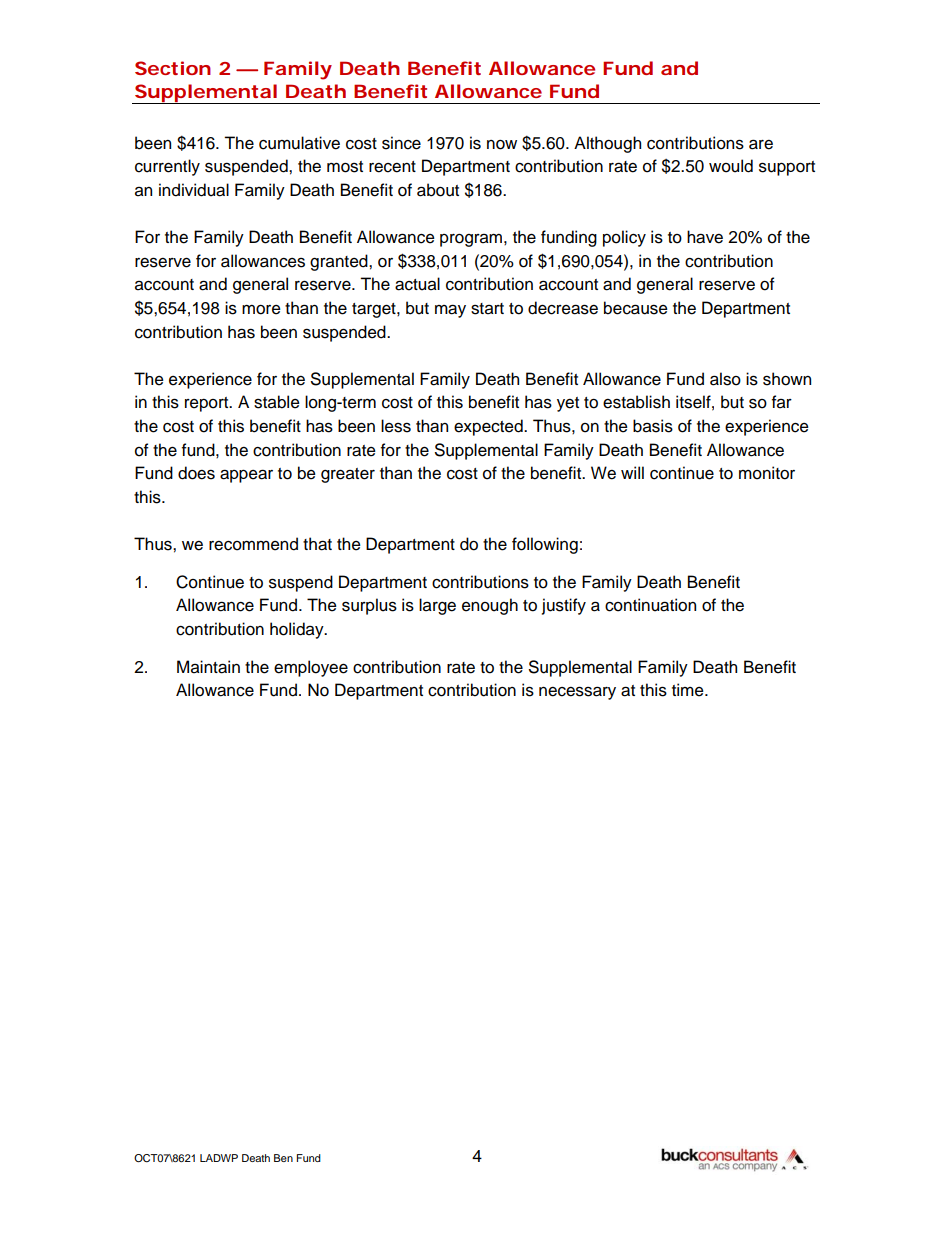  Describe the element at coordinates (545, 545) in the screenshot. I see `following` at that location.
